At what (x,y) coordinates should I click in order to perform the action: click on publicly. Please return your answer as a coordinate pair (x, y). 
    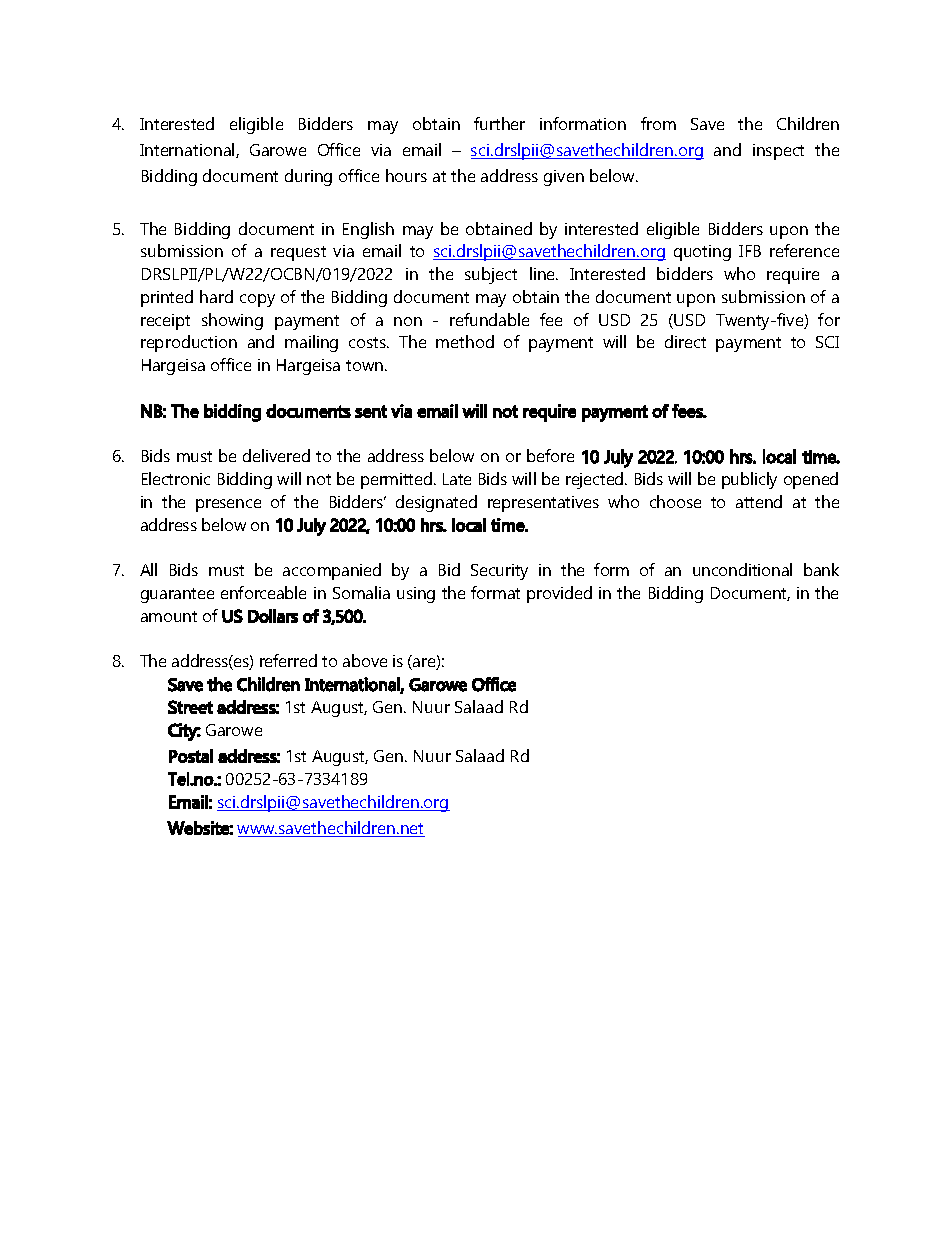
    Looking at the image, I should click on (749, 480).
